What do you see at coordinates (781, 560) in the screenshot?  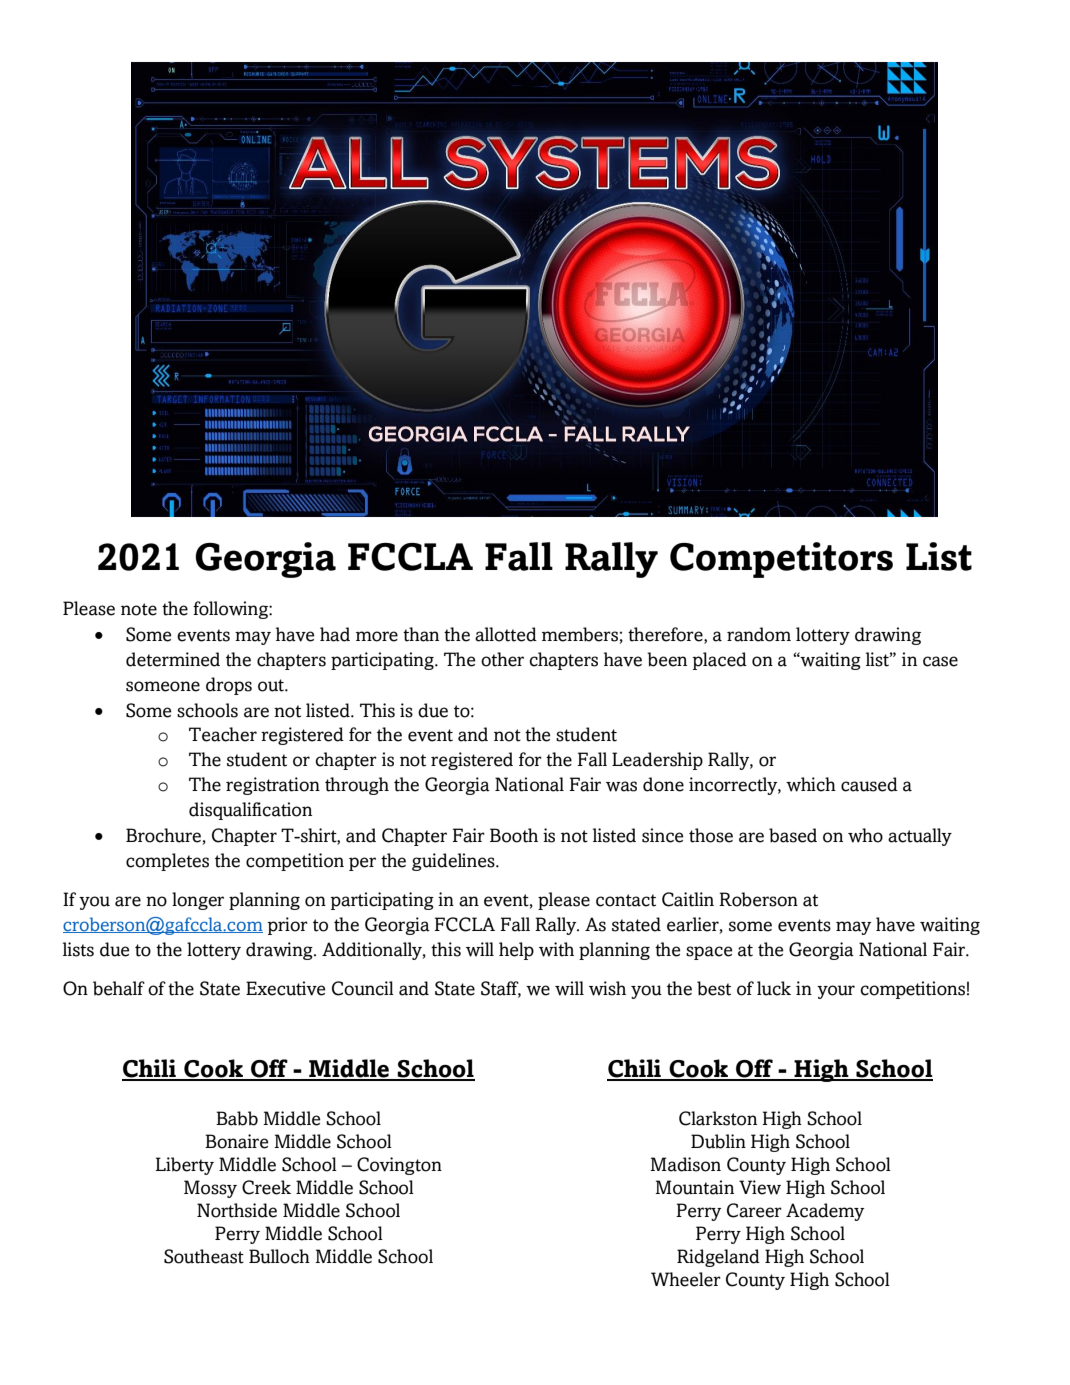 I see `Competitors` at bounding box center [781, 560].
